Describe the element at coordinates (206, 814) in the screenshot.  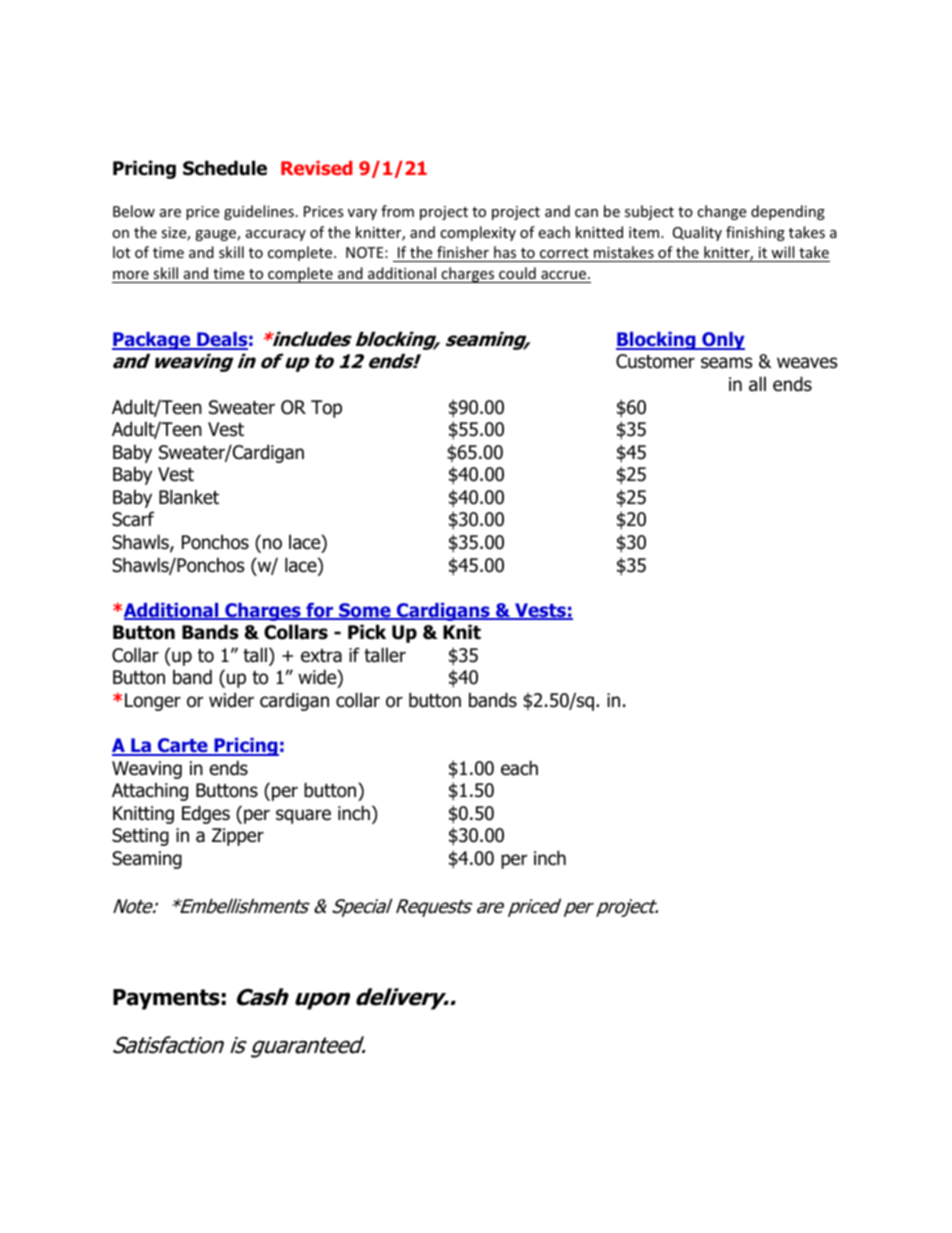
I see `Edges` at that location.
